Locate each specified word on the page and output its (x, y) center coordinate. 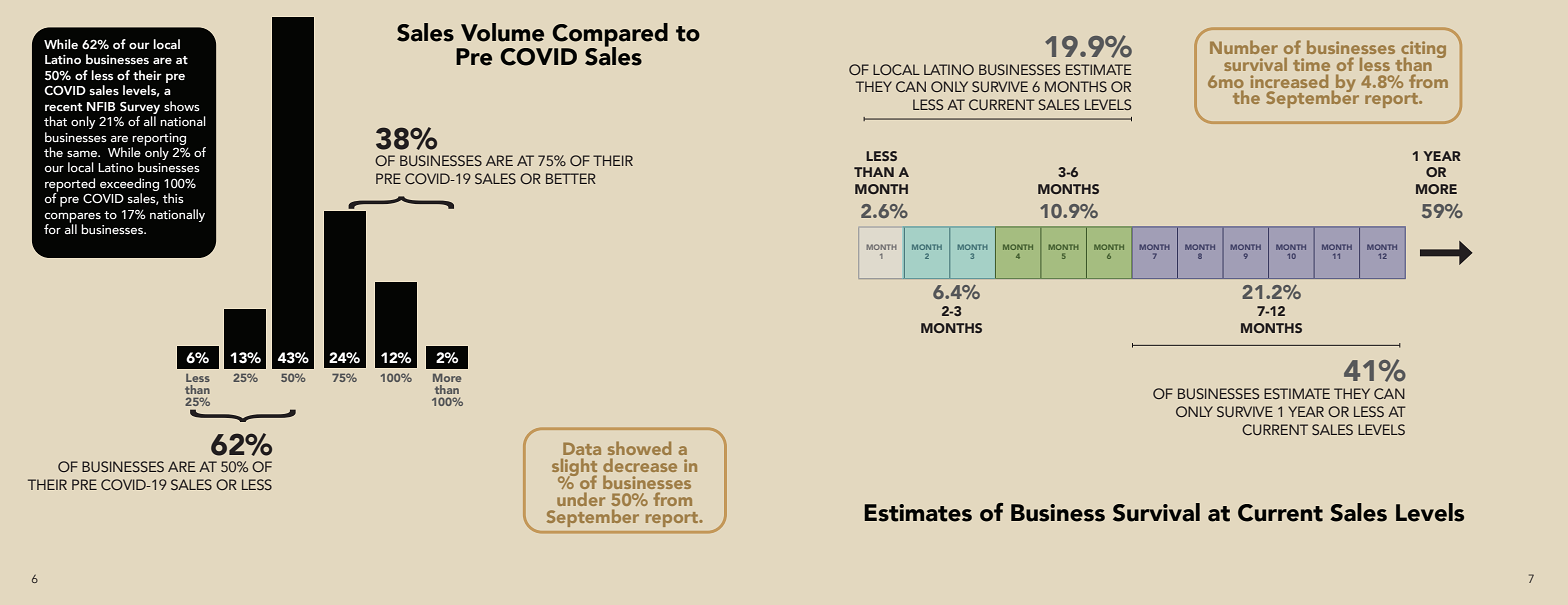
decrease (640, 465)
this (173, 198)
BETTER (571, 178)
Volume (502, 32)
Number (1244, 47)
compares (73, 218)
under (581, 499)
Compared (609, 36)
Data (582, 448)
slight (574, 468)
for (52, 229)
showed (639, 448)
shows (182, 106)
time (1311, 64)
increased (1289, 81)
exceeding (129, 184)
